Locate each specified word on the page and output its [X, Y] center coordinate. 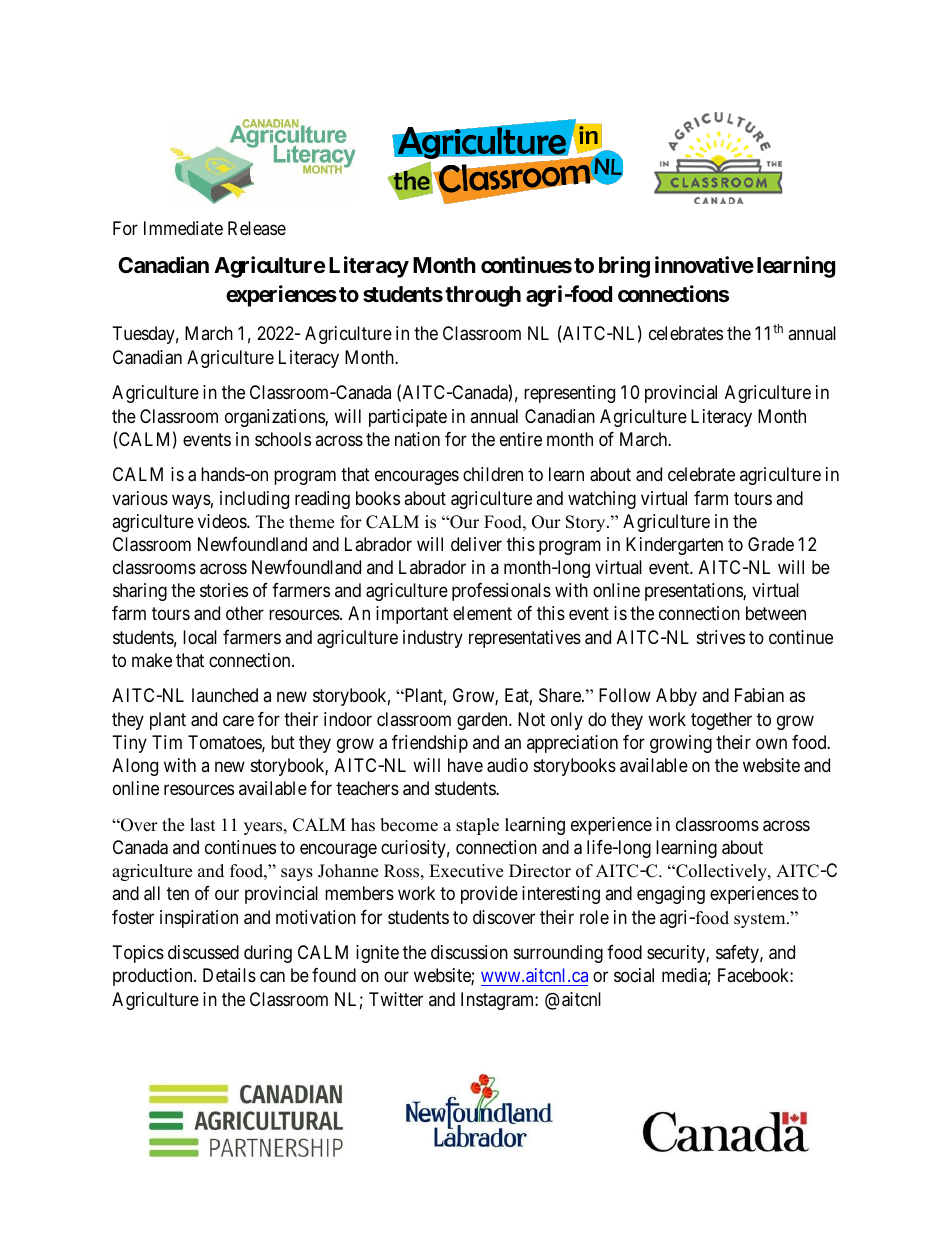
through [483, 296]
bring [624, 267]
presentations [694, 592]
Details [229, 975]
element [482, 613]
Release [257, 228]
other [245, 613]
